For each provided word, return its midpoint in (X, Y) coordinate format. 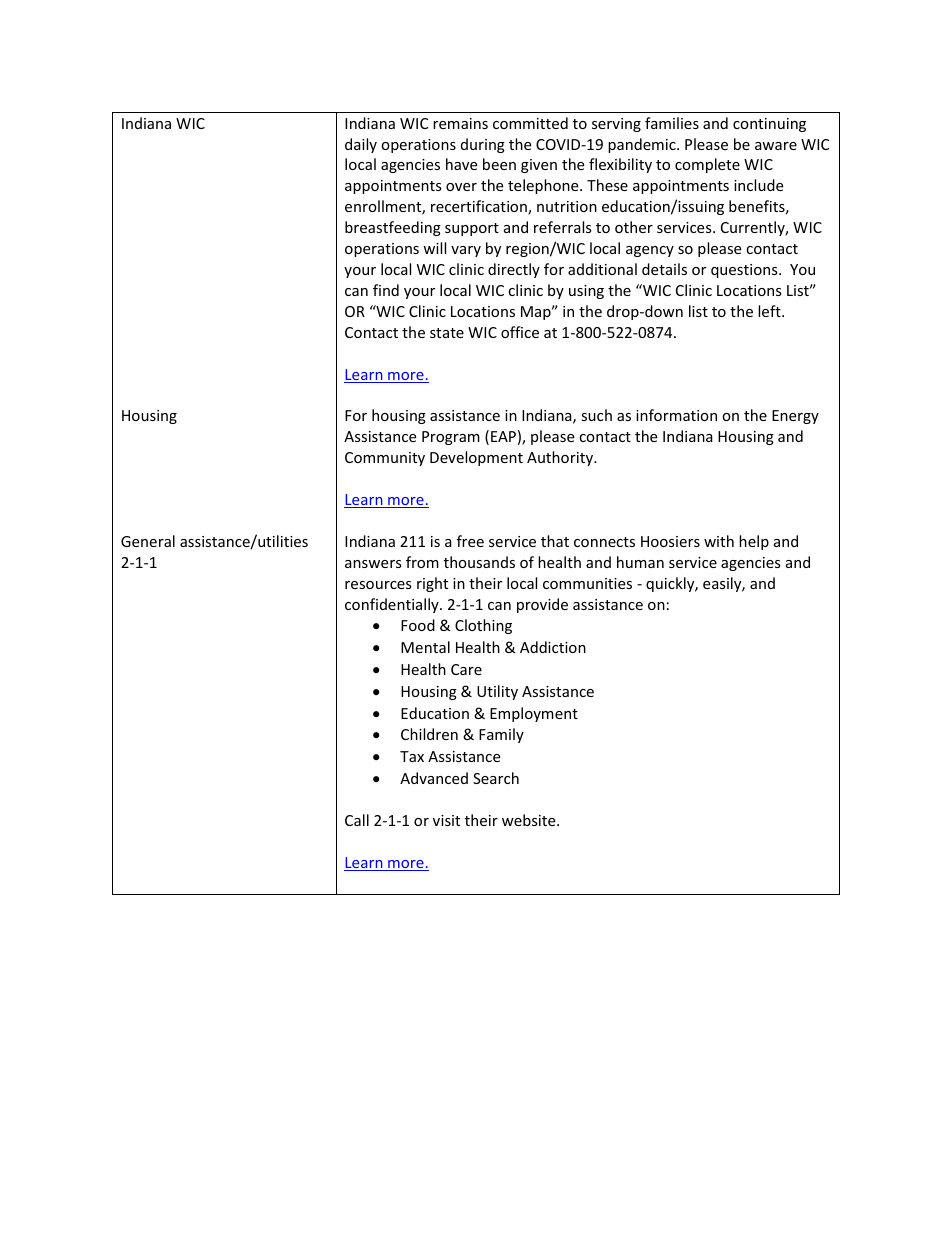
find (386, 290)
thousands (479, 562)
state (447, 333)
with (719, 541)
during (483, 145)
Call (357, 820)
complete (707, 165)
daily (361, 145)
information (676, 415)
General (148, 541)
